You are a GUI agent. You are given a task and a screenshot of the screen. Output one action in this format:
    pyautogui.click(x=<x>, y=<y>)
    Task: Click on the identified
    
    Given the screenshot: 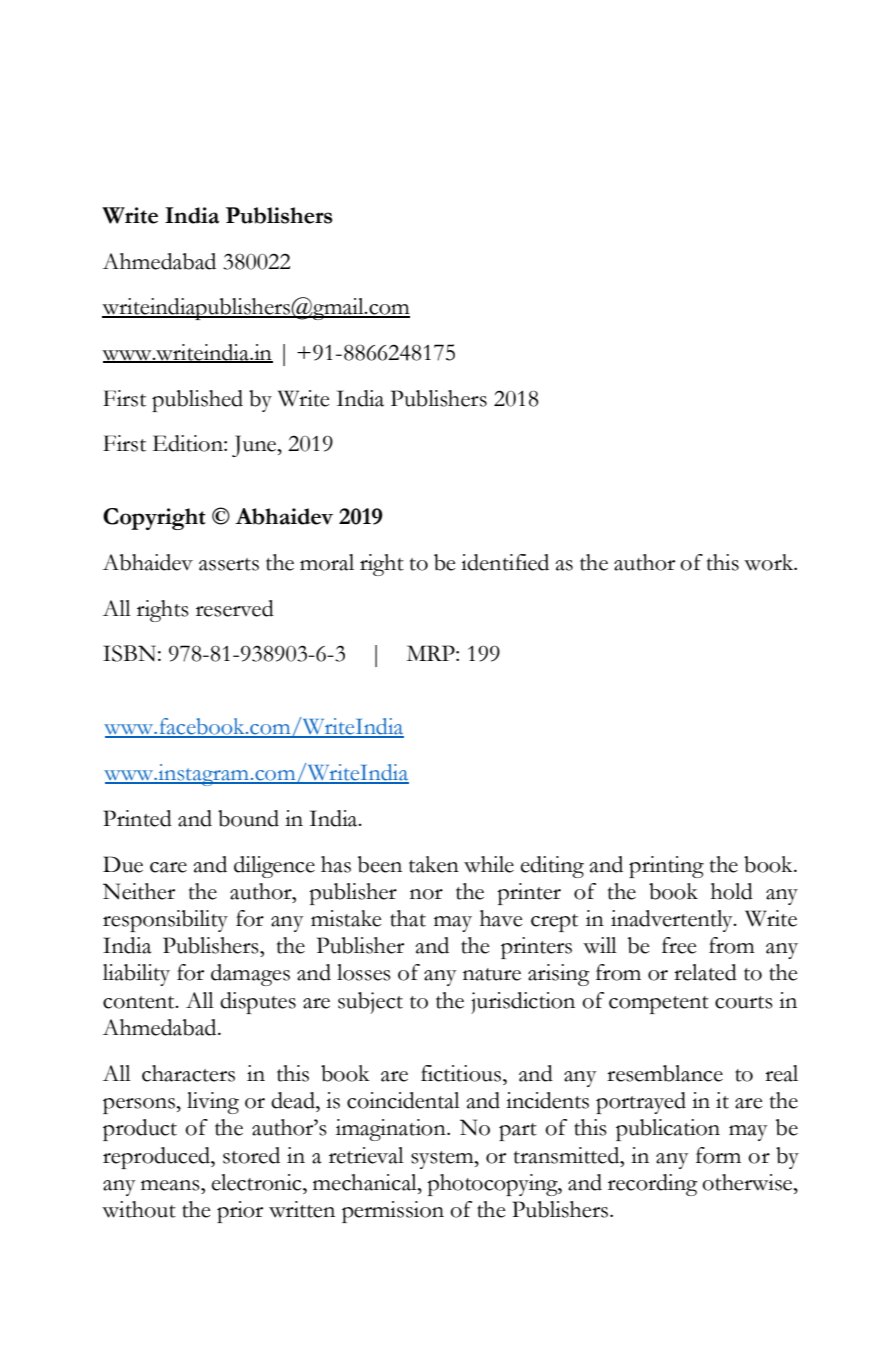 What is the action you would take?
    pyautogui.click(x=505, y=562)
